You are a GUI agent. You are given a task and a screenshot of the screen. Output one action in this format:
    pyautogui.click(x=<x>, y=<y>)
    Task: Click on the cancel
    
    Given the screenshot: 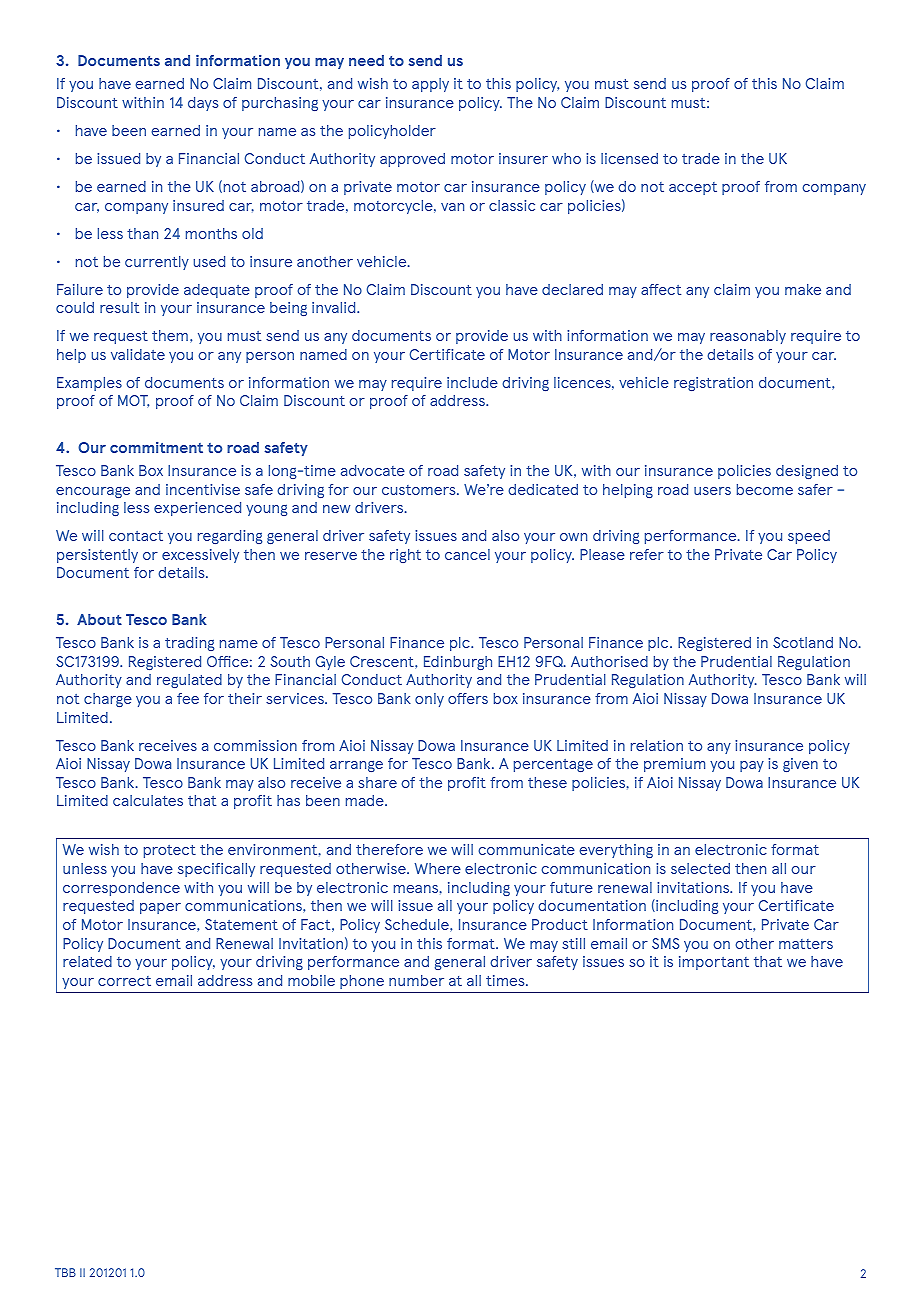 What is the action you would take?
    pyautogui.click(x=467, y=554)
